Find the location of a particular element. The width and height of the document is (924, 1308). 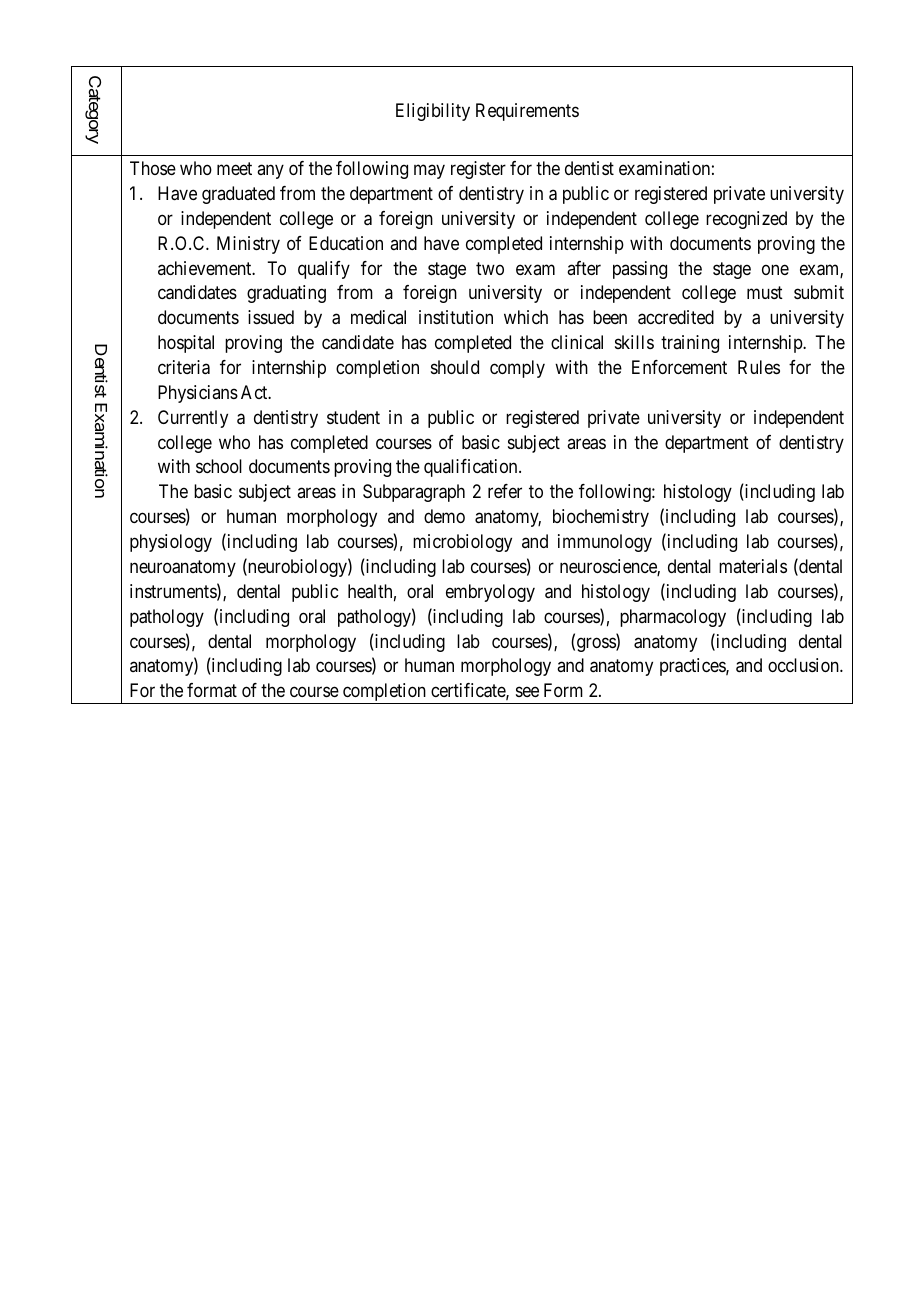

embryology is located at coordinates (490, 593).
